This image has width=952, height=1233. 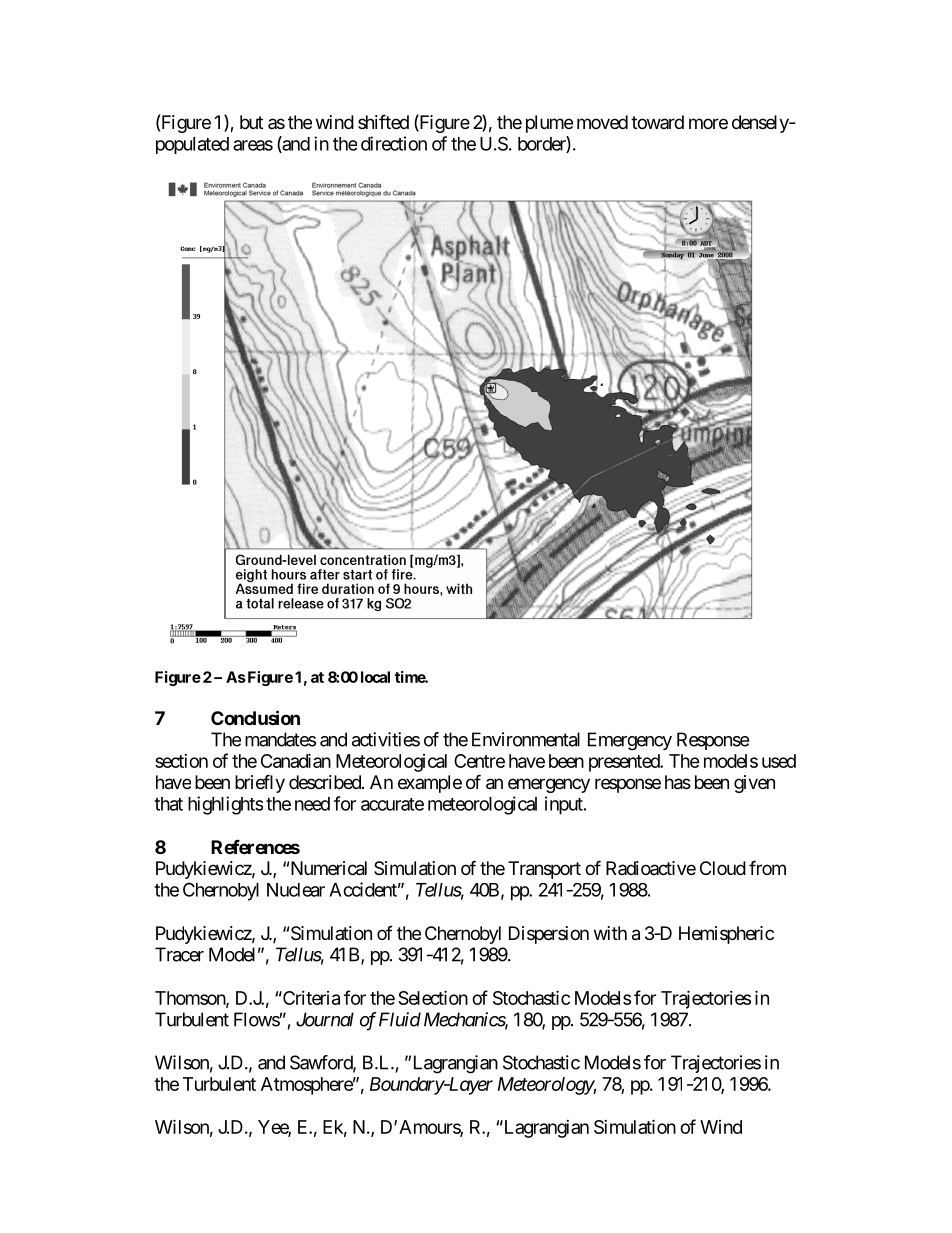 I want to click on but, so click(x=251, y=122).
